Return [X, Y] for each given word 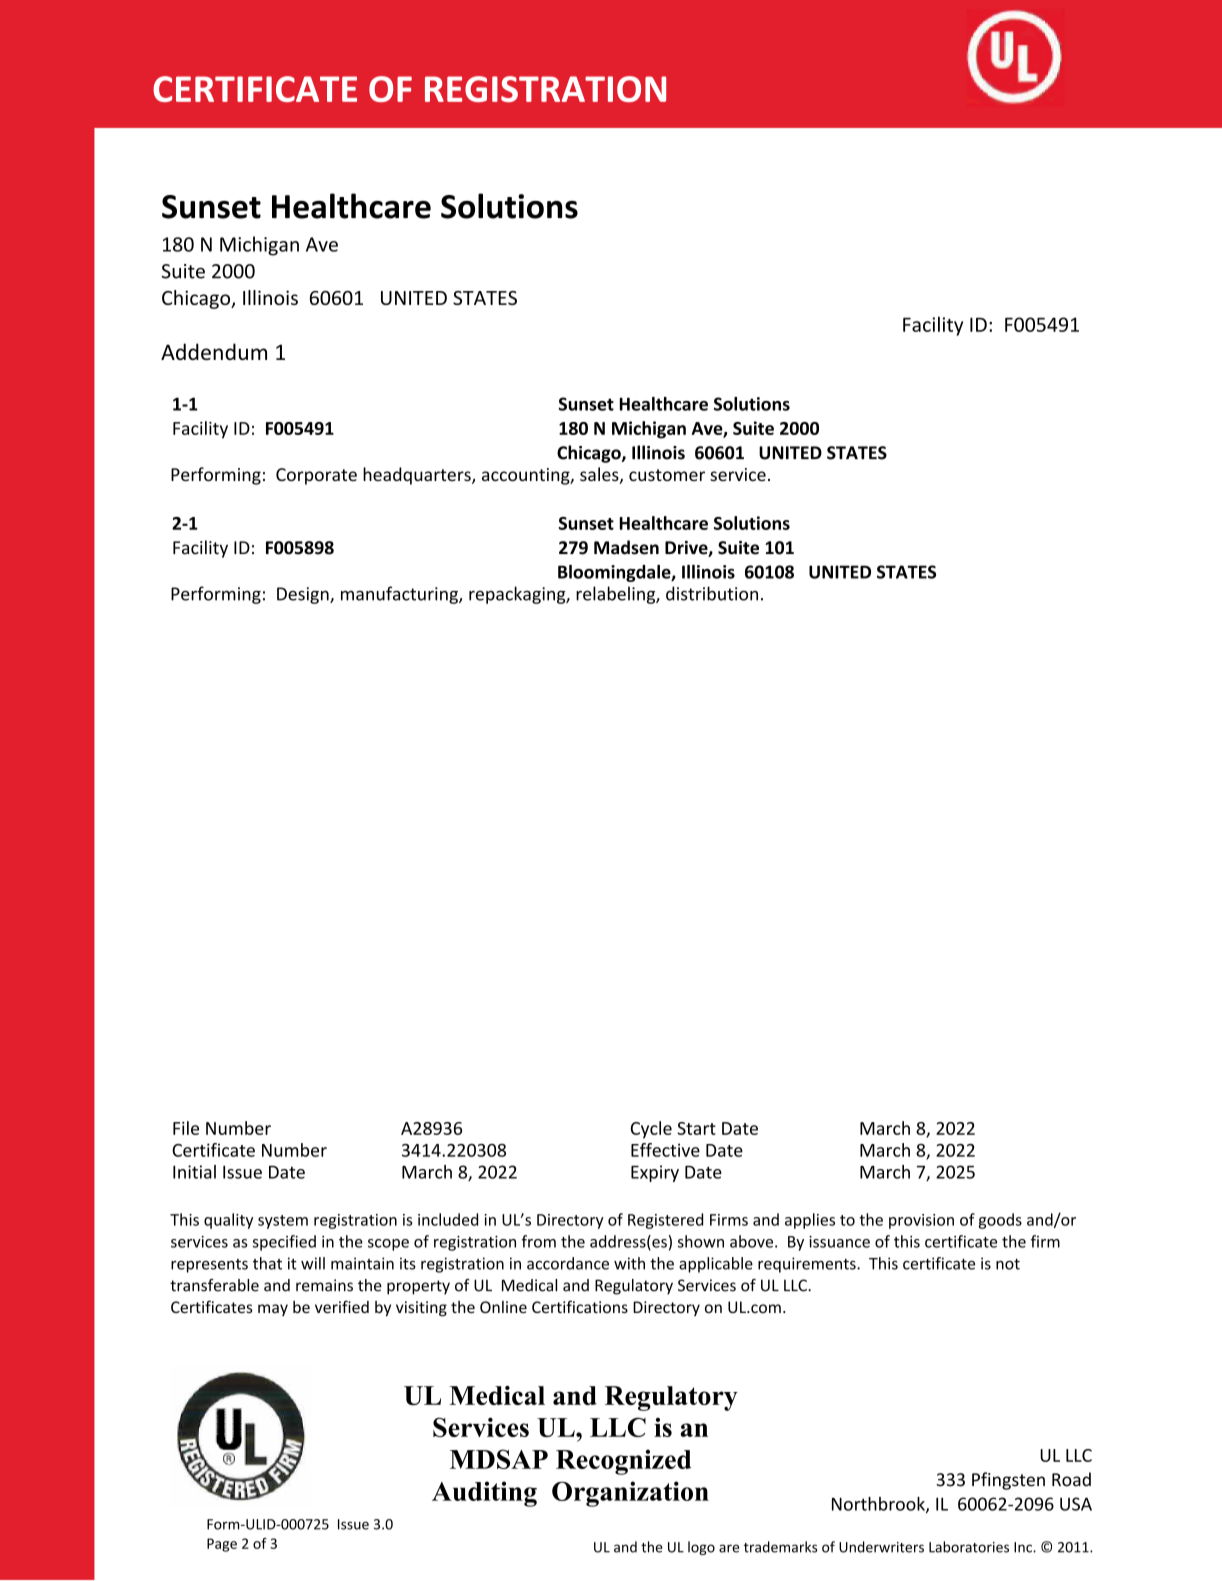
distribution [712, 593]
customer [667, 475]
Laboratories [969, 1547]
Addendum [214, 351]
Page [222, 1545]
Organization [630, 1494]
